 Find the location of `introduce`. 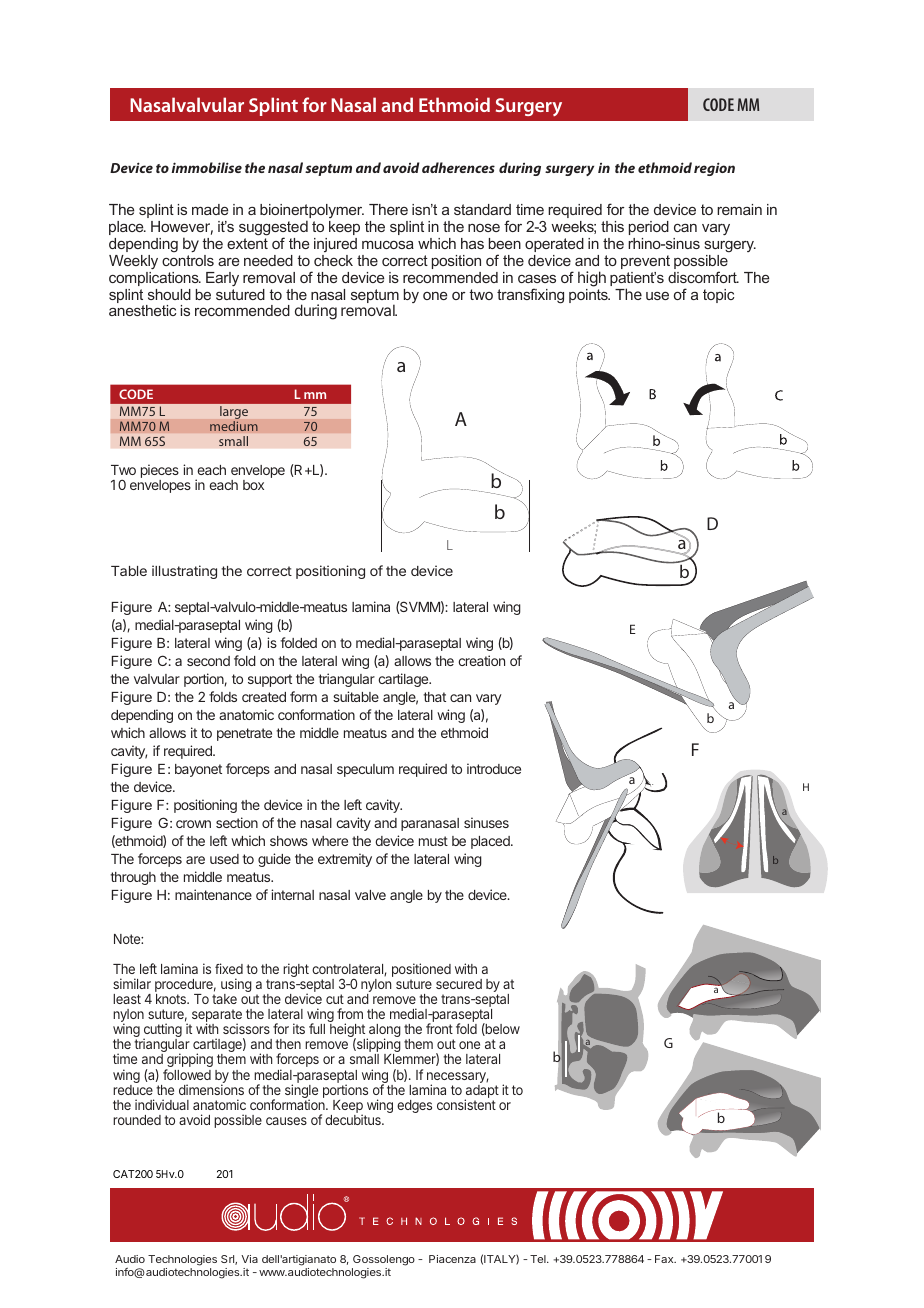

introduce is located at coordinates (494, 768).
